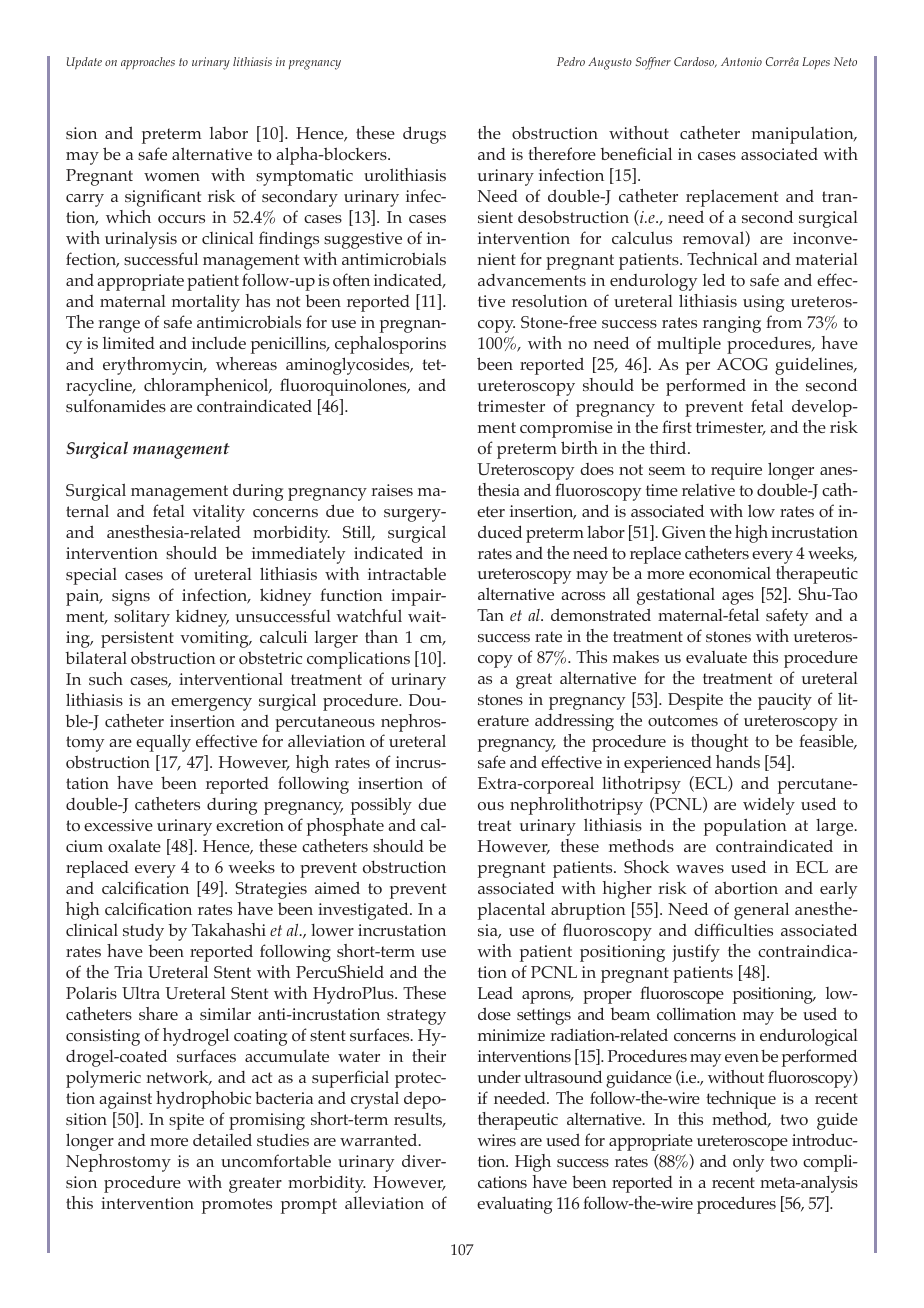  Describe the element at coordinates (424, 135) in the screenshot. I see `drugs` at that location.
